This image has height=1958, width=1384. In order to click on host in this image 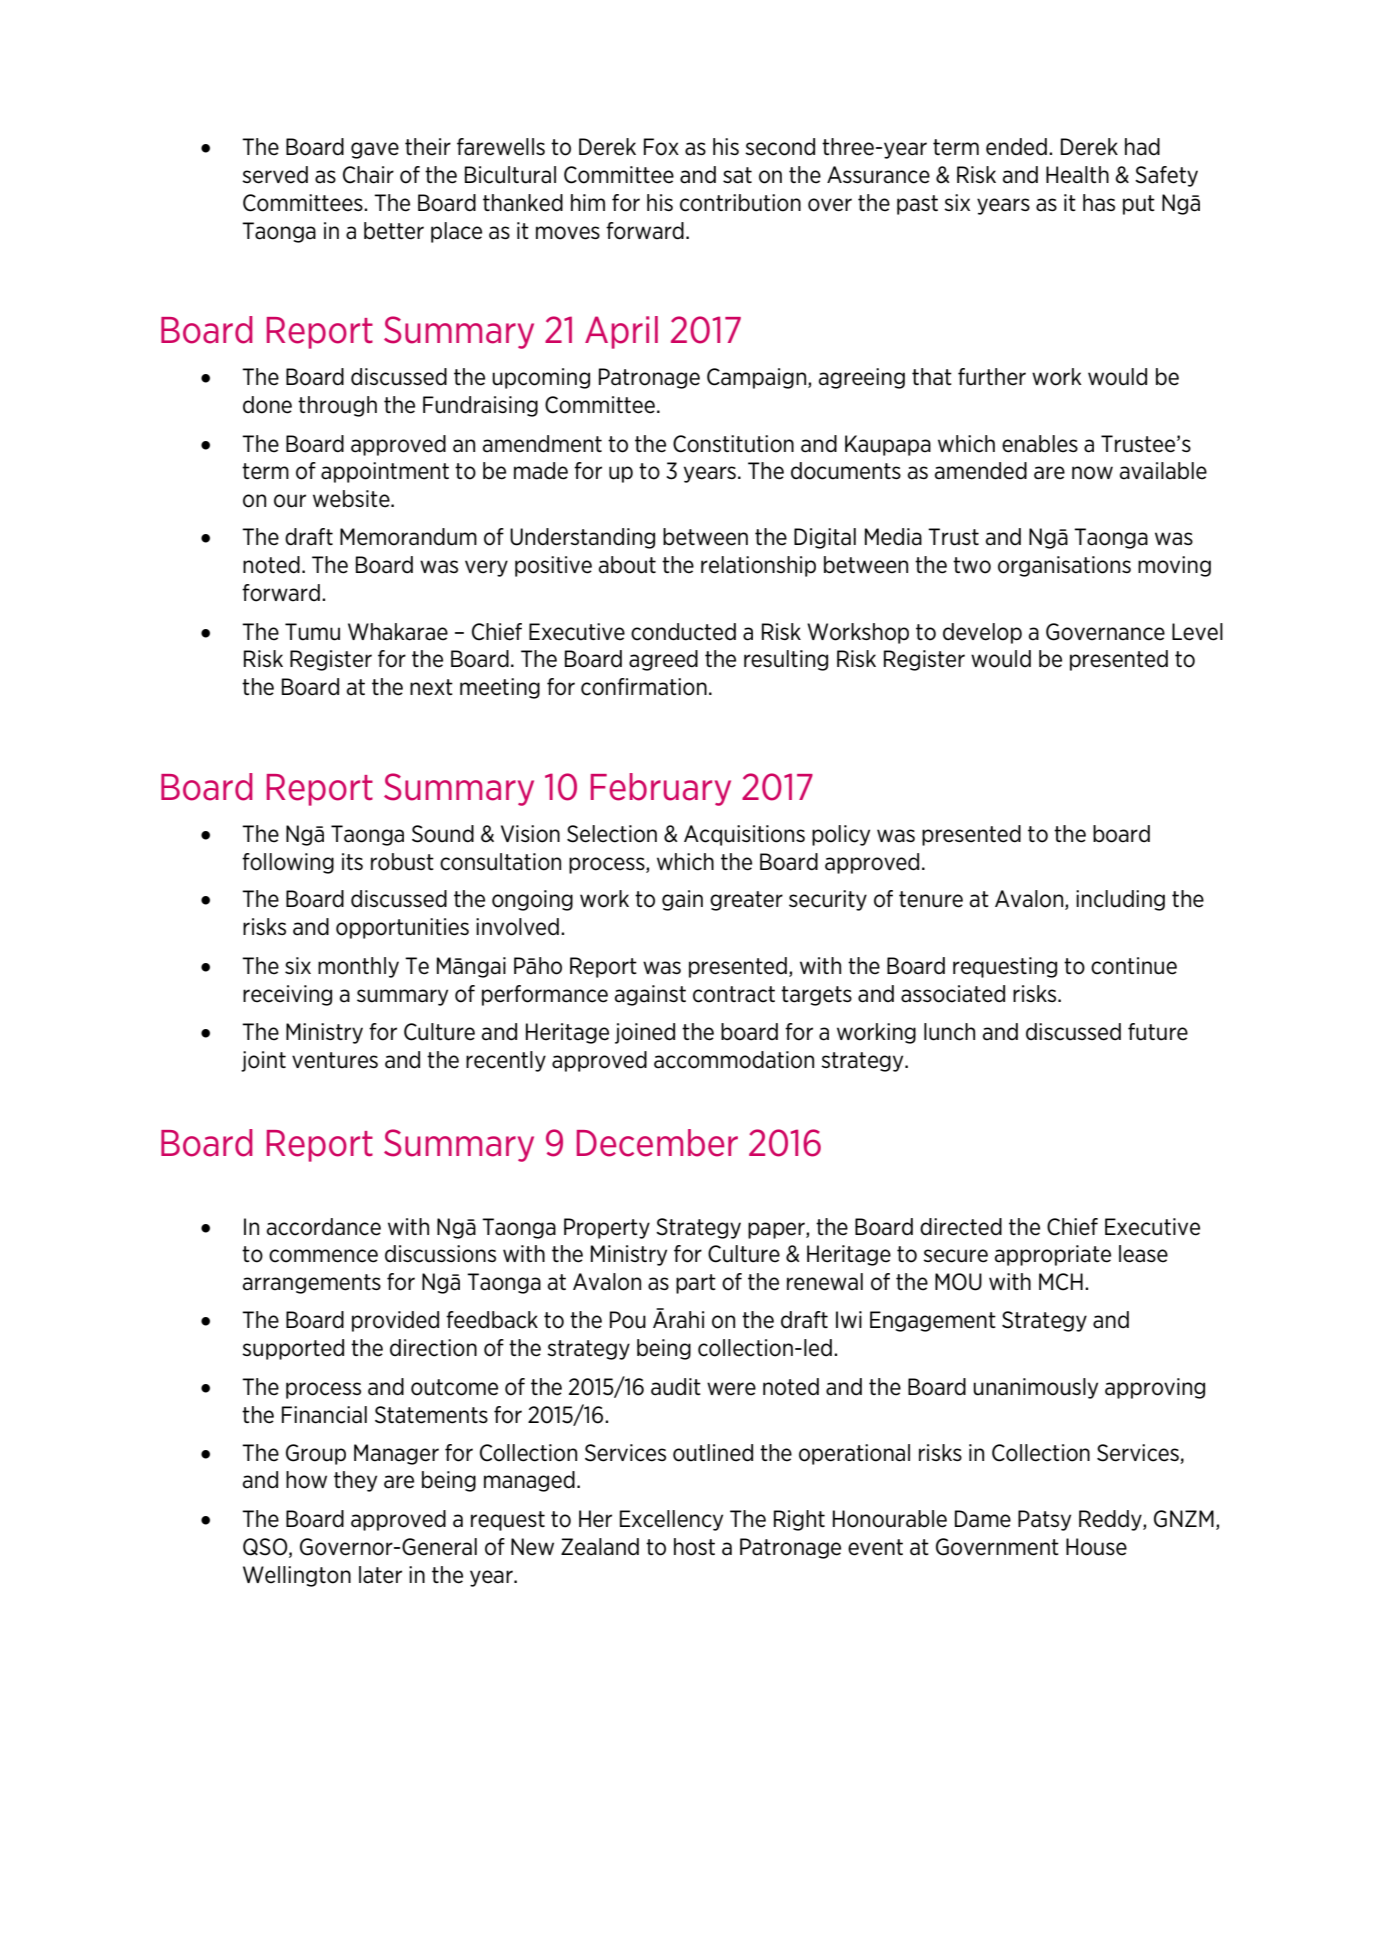, I will do `click(694, 1547)`.
